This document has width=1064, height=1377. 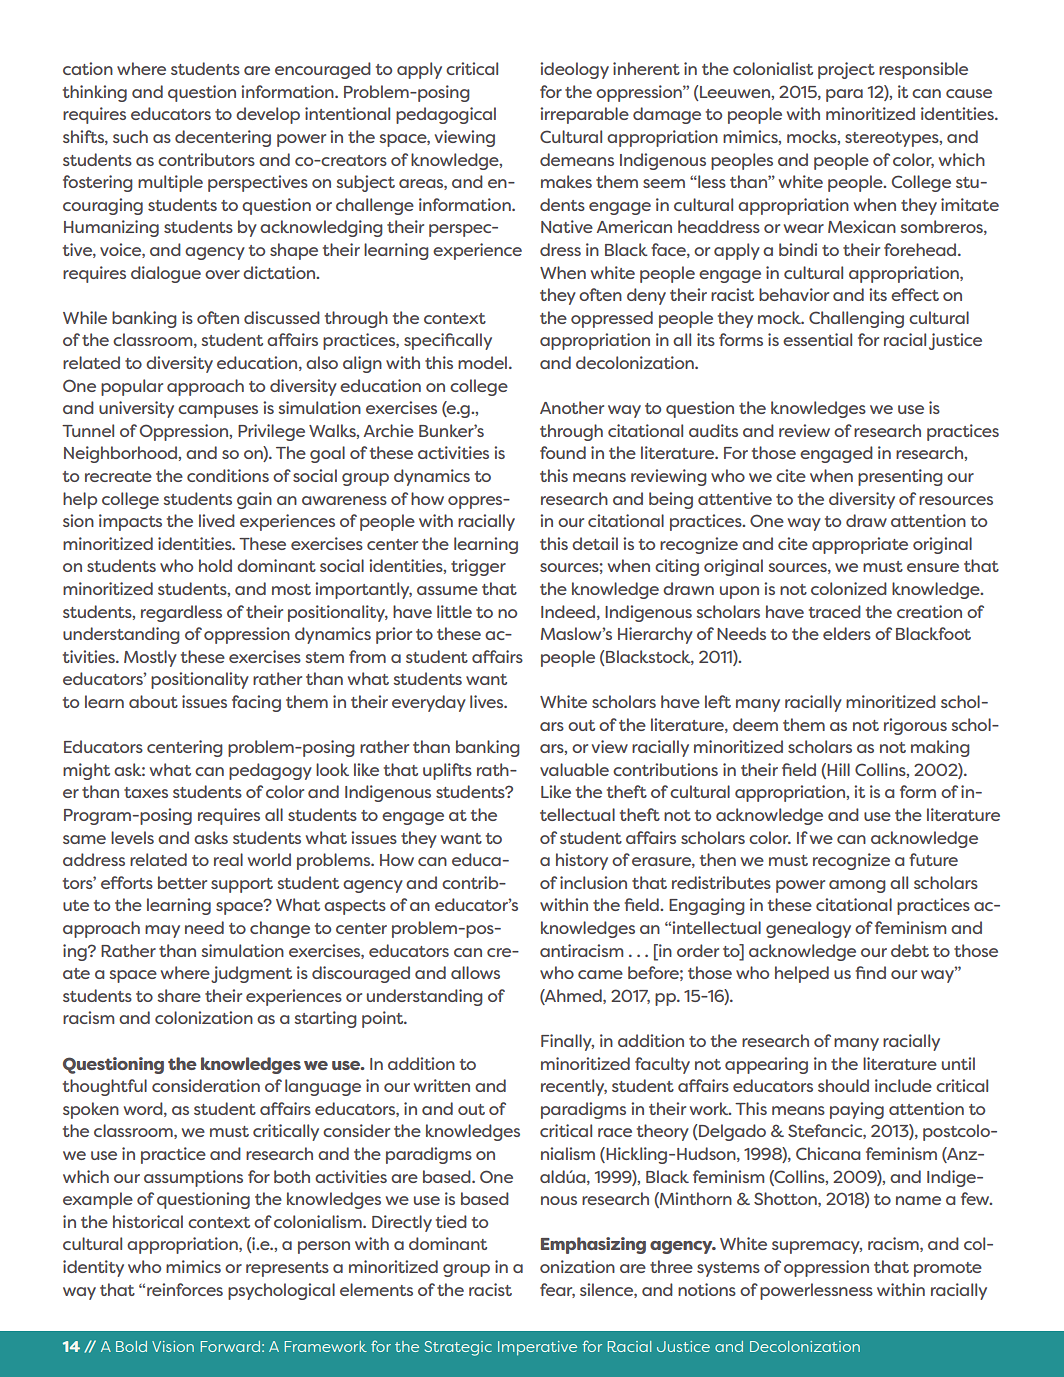 I want to click on rigorous, so click(x=915, y=726).
